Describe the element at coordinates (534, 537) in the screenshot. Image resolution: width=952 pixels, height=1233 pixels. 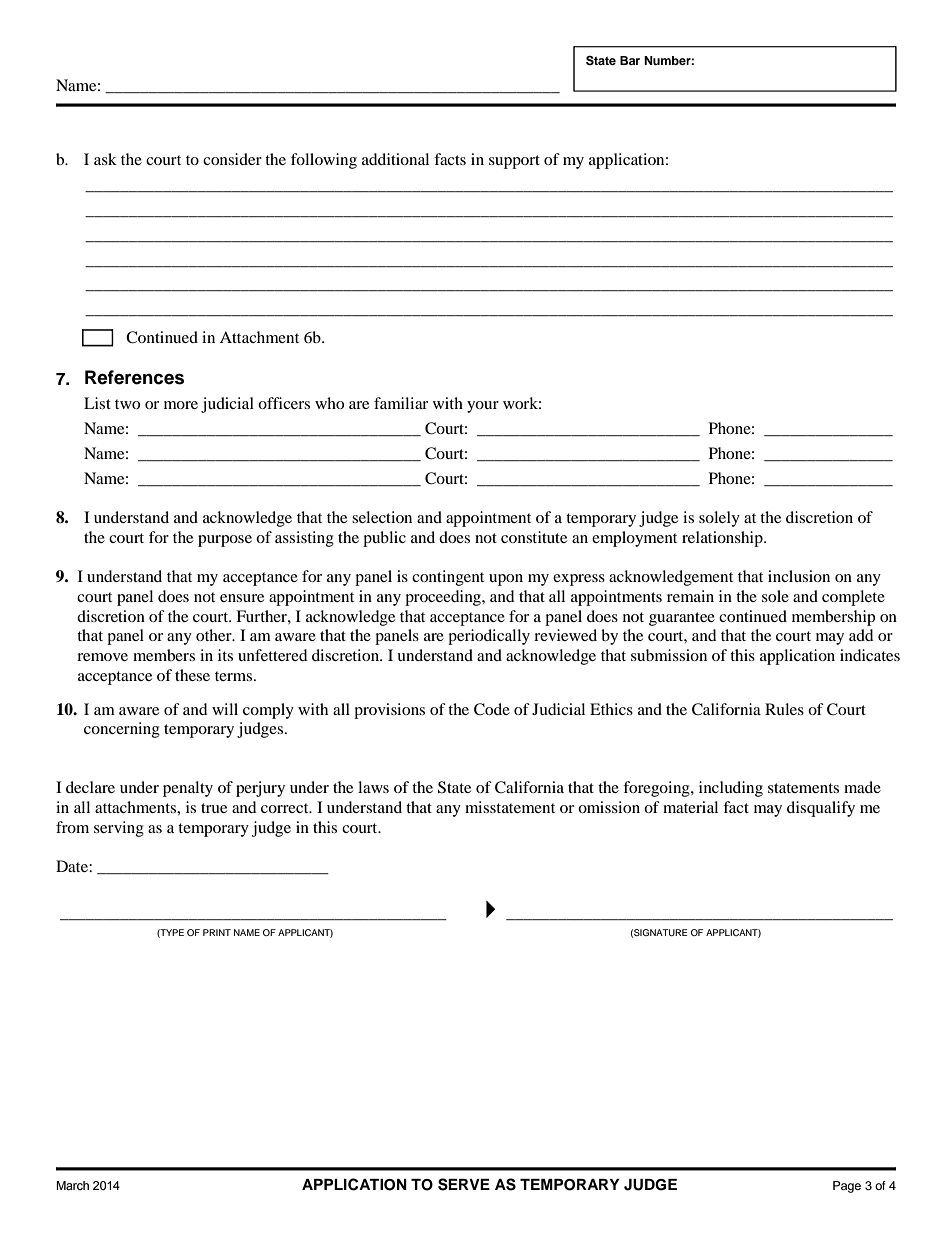
I see `constitute` at that location.
